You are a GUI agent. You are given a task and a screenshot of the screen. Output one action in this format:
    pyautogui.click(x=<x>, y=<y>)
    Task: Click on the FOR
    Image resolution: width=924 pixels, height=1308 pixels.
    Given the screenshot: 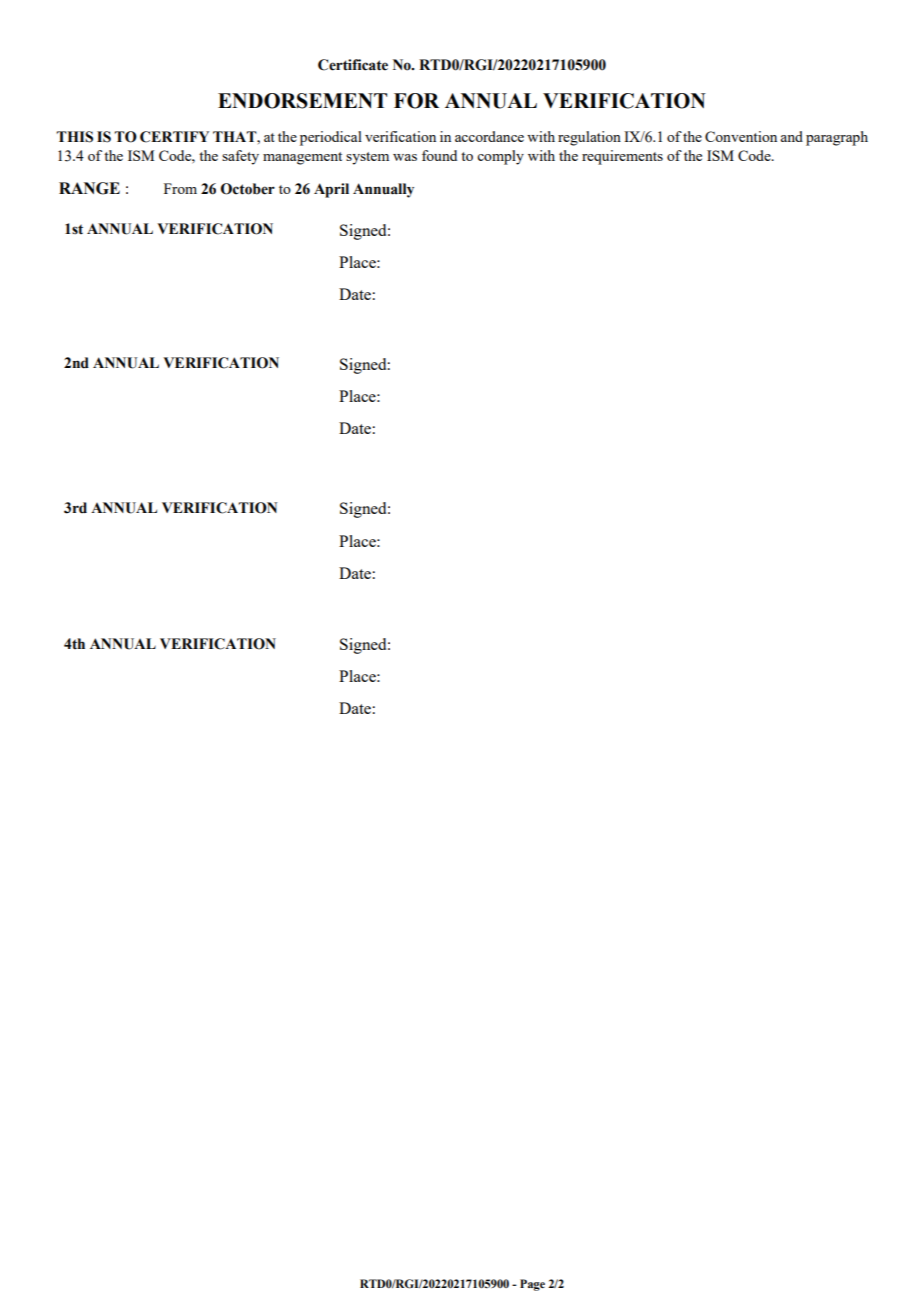 What is the action you would take?
    pyautogui.click(x=416, y=101)
